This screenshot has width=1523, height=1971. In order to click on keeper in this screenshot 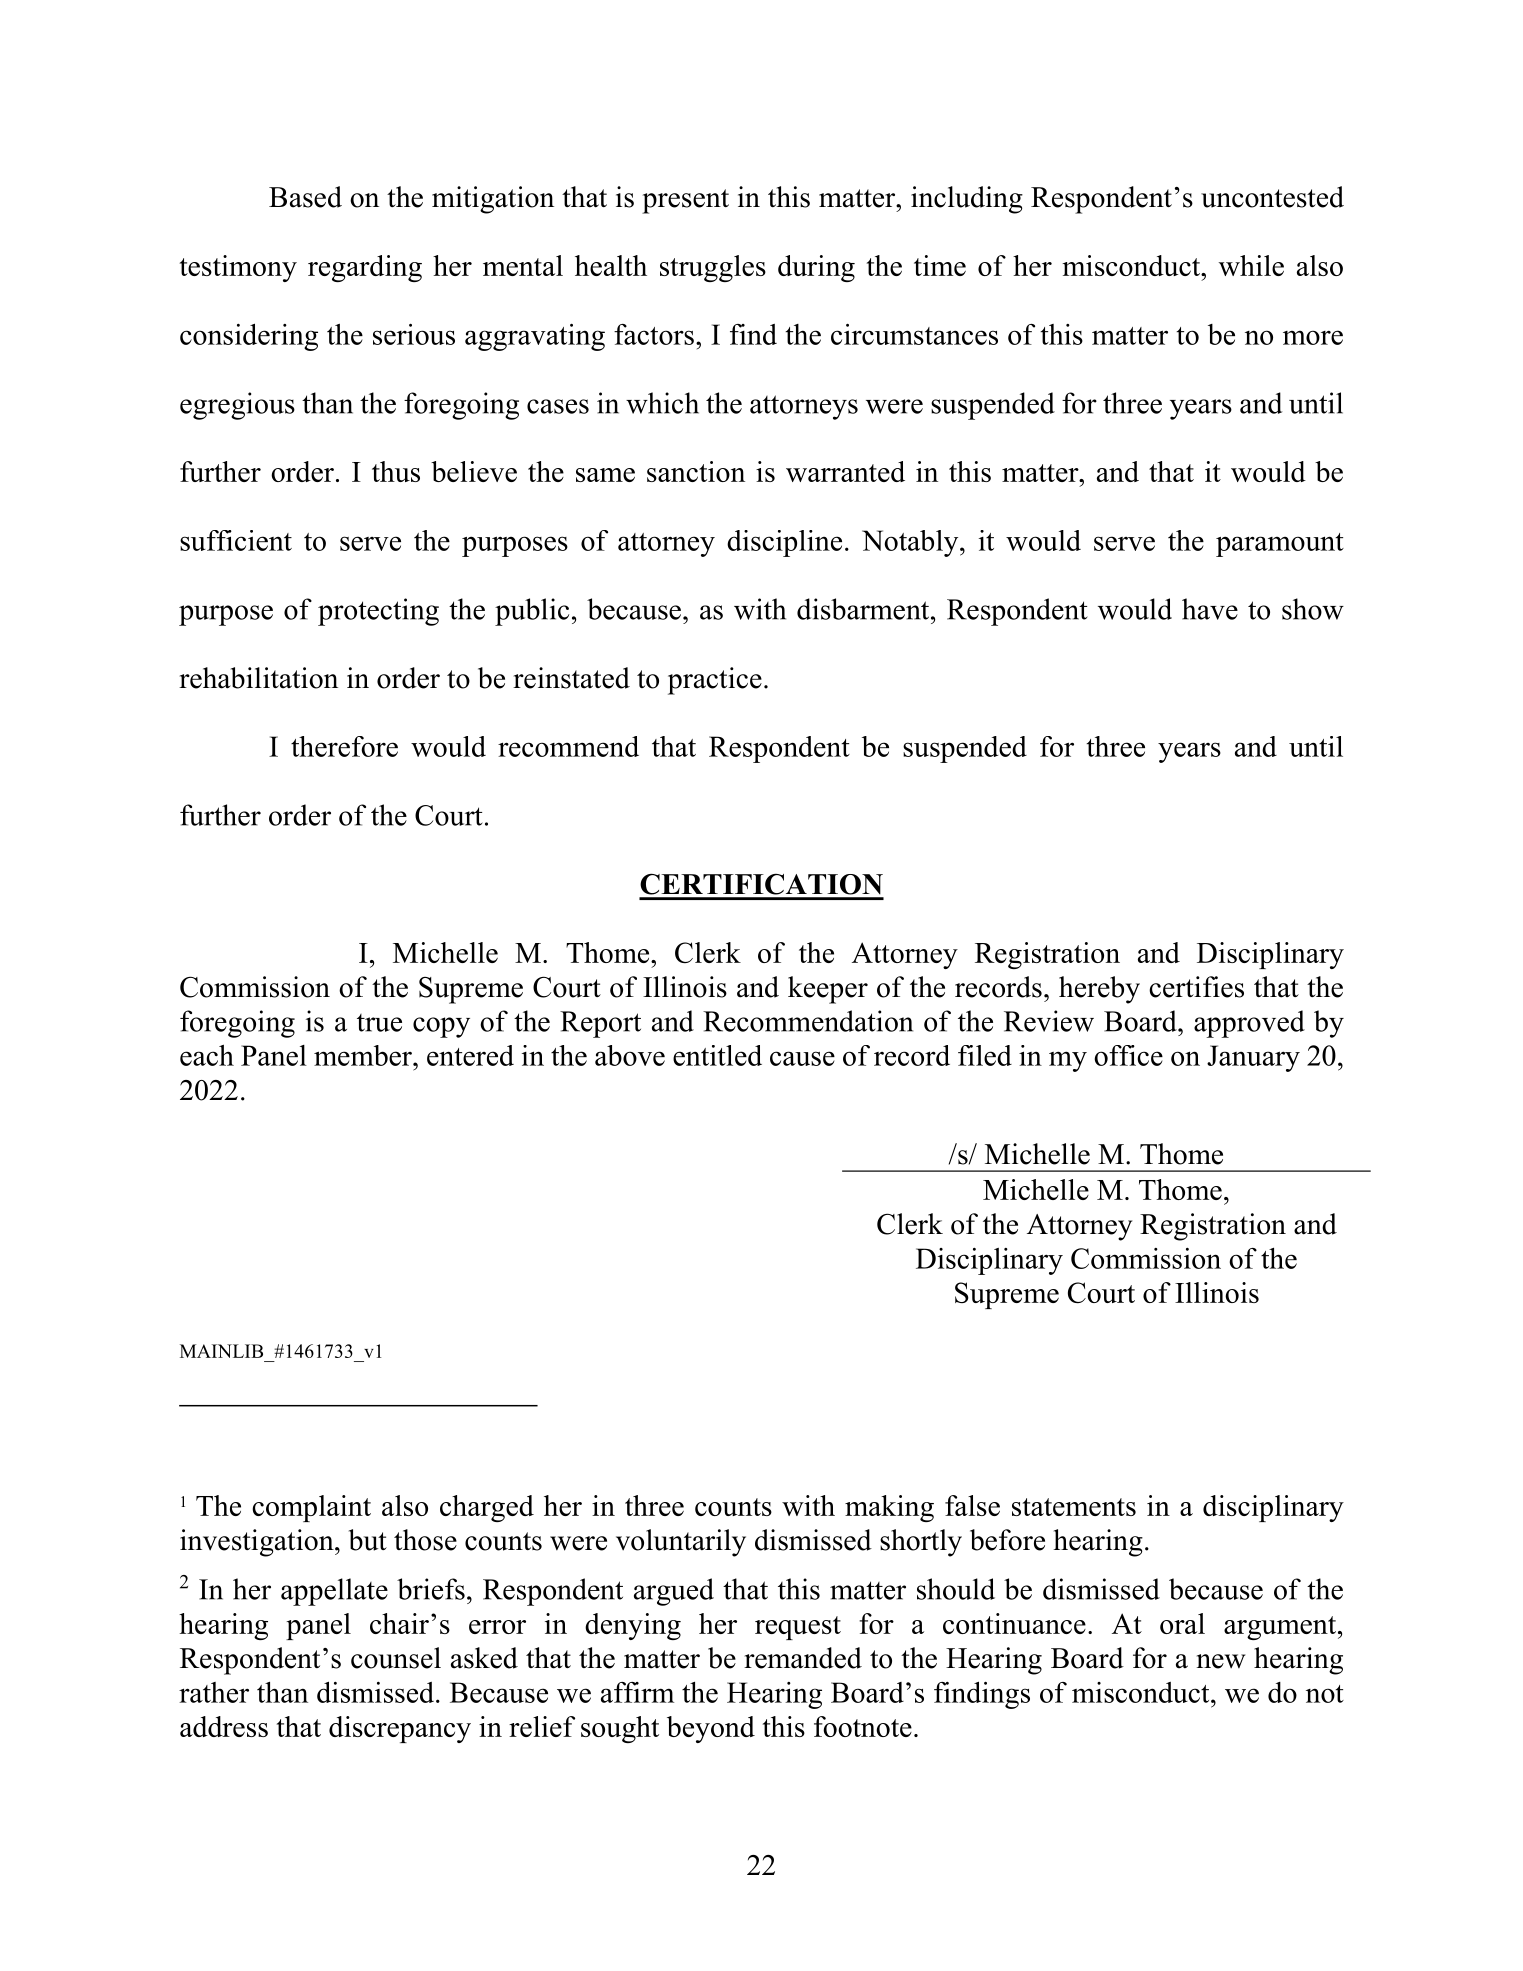, I will do `click(828, 990)`.
